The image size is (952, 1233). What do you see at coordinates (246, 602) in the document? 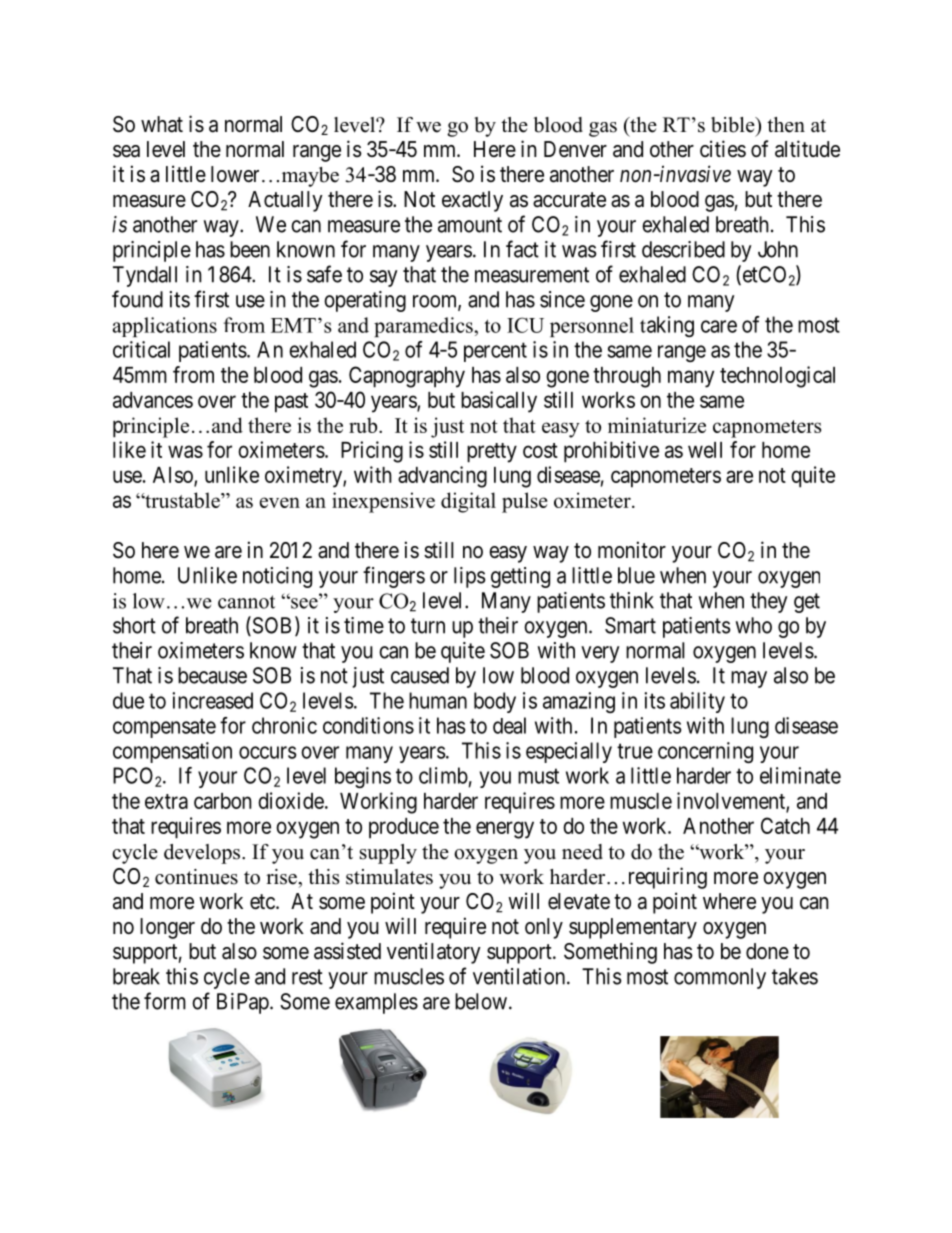
I see `cannot` at bounding box center [246, 602].
